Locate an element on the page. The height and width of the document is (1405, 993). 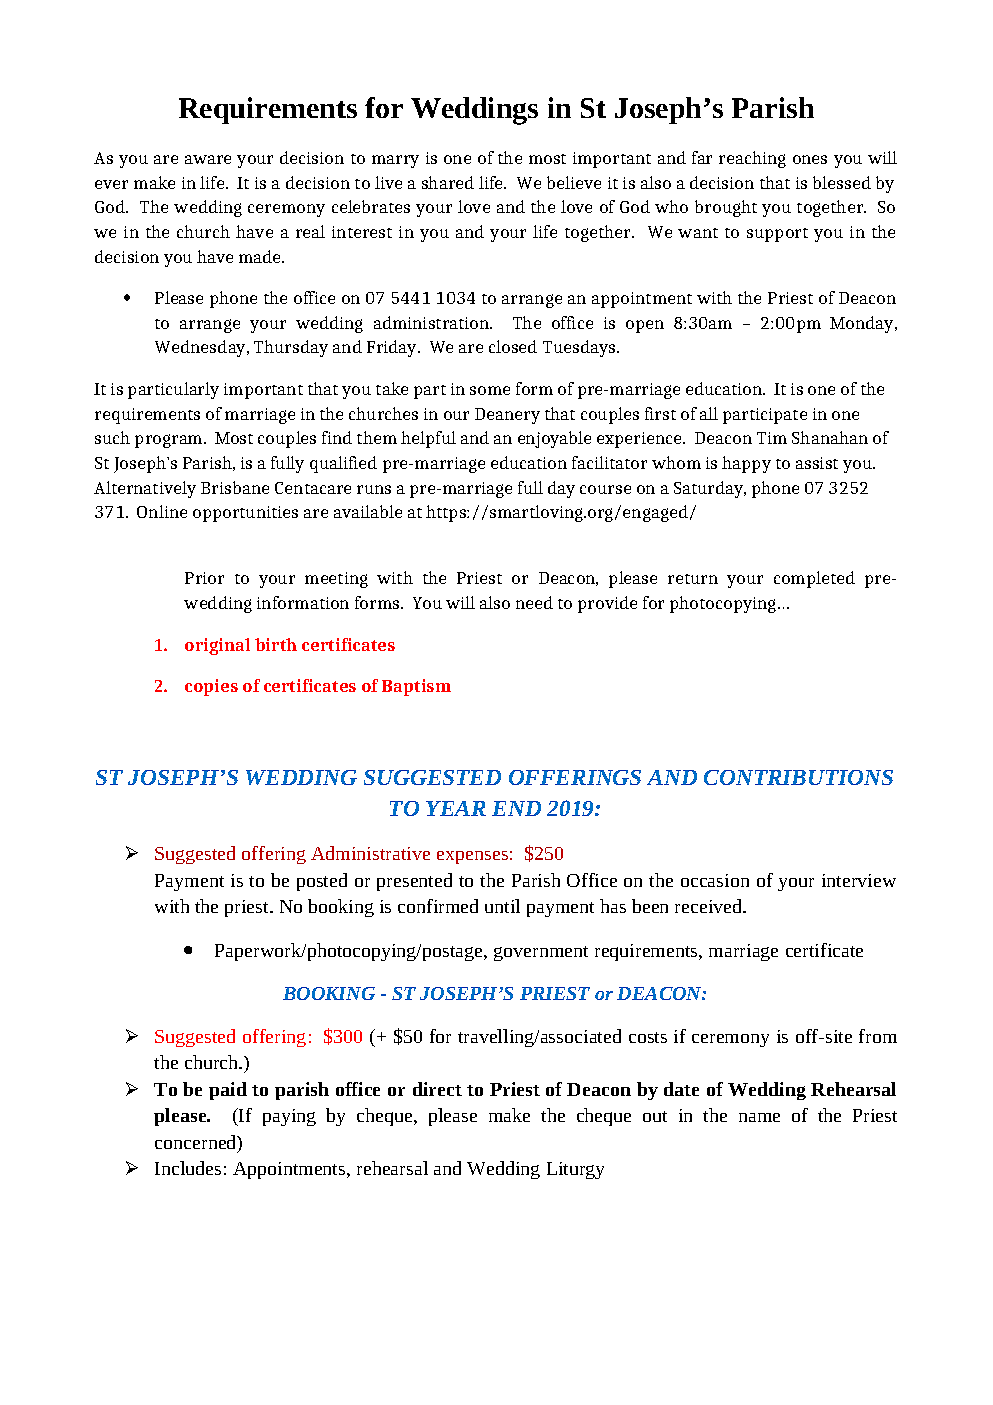
original is located at coordinates (217, 646).
